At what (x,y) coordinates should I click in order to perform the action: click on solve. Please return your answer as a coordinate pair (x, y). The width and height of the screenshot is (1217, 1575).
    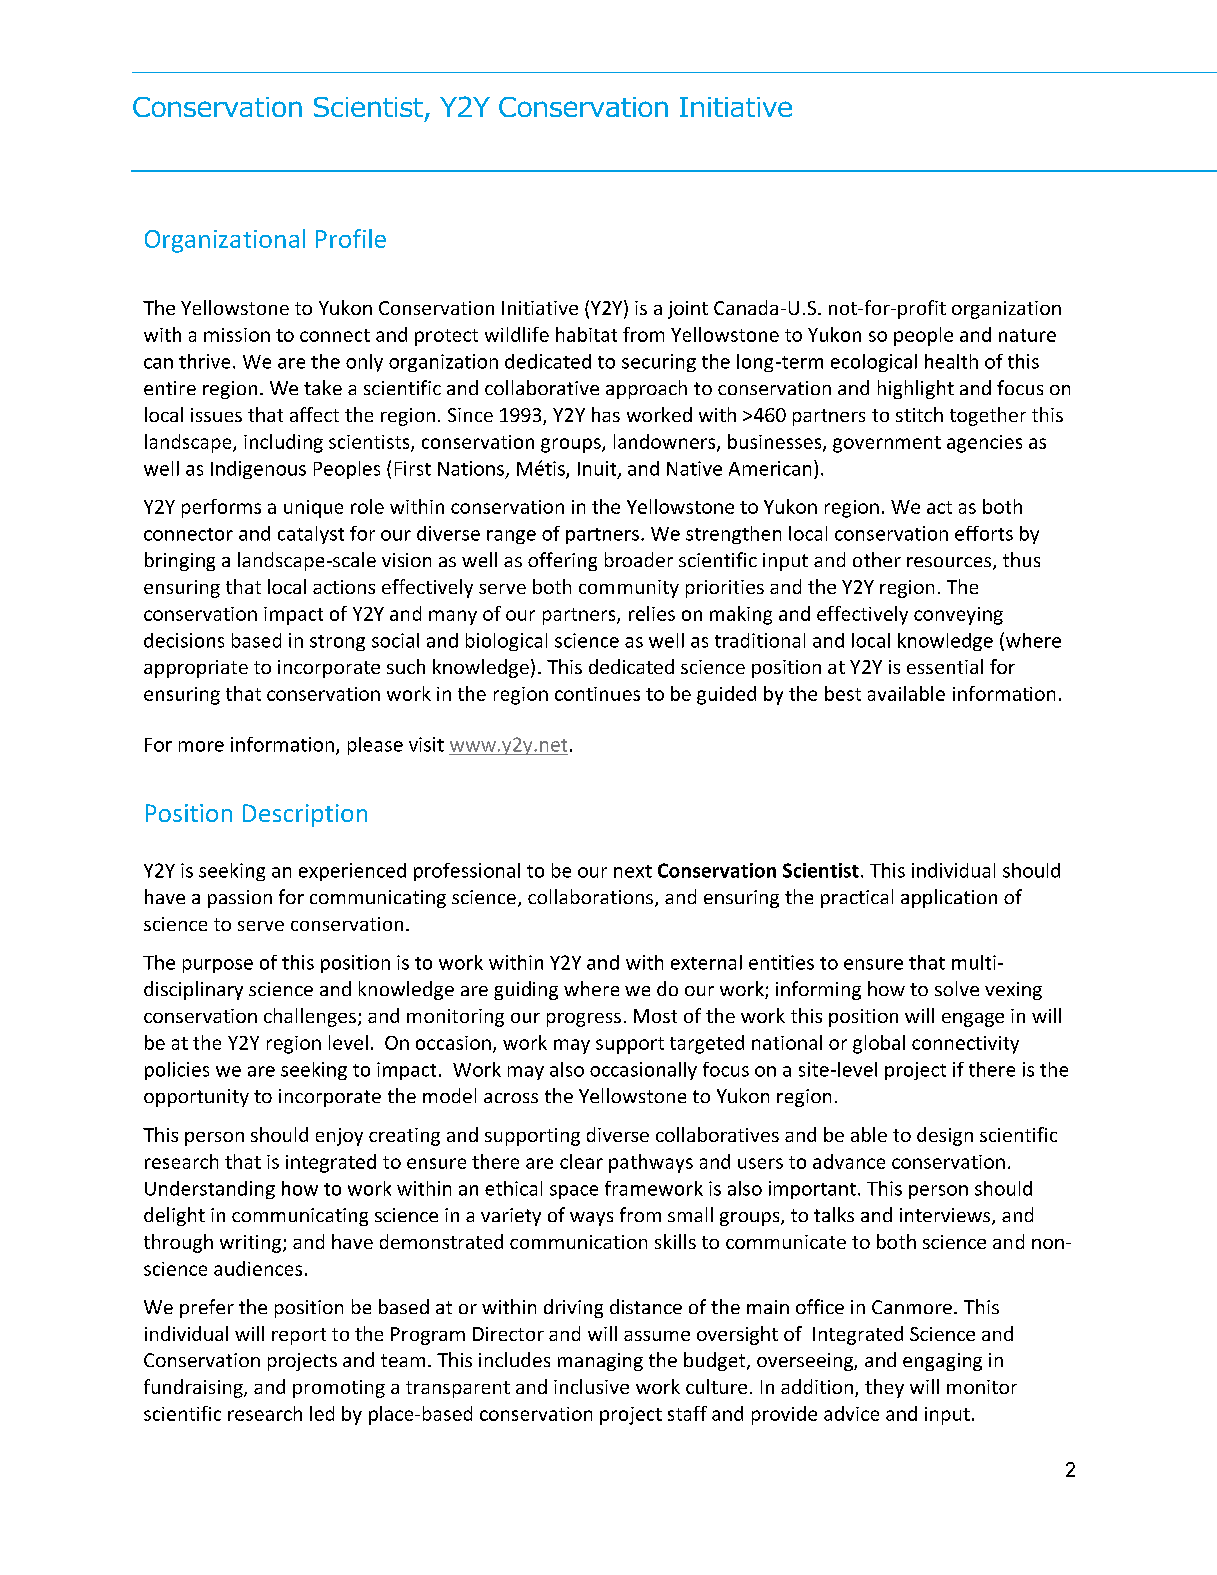
    Looking at the image, I should click on (957, 988).
